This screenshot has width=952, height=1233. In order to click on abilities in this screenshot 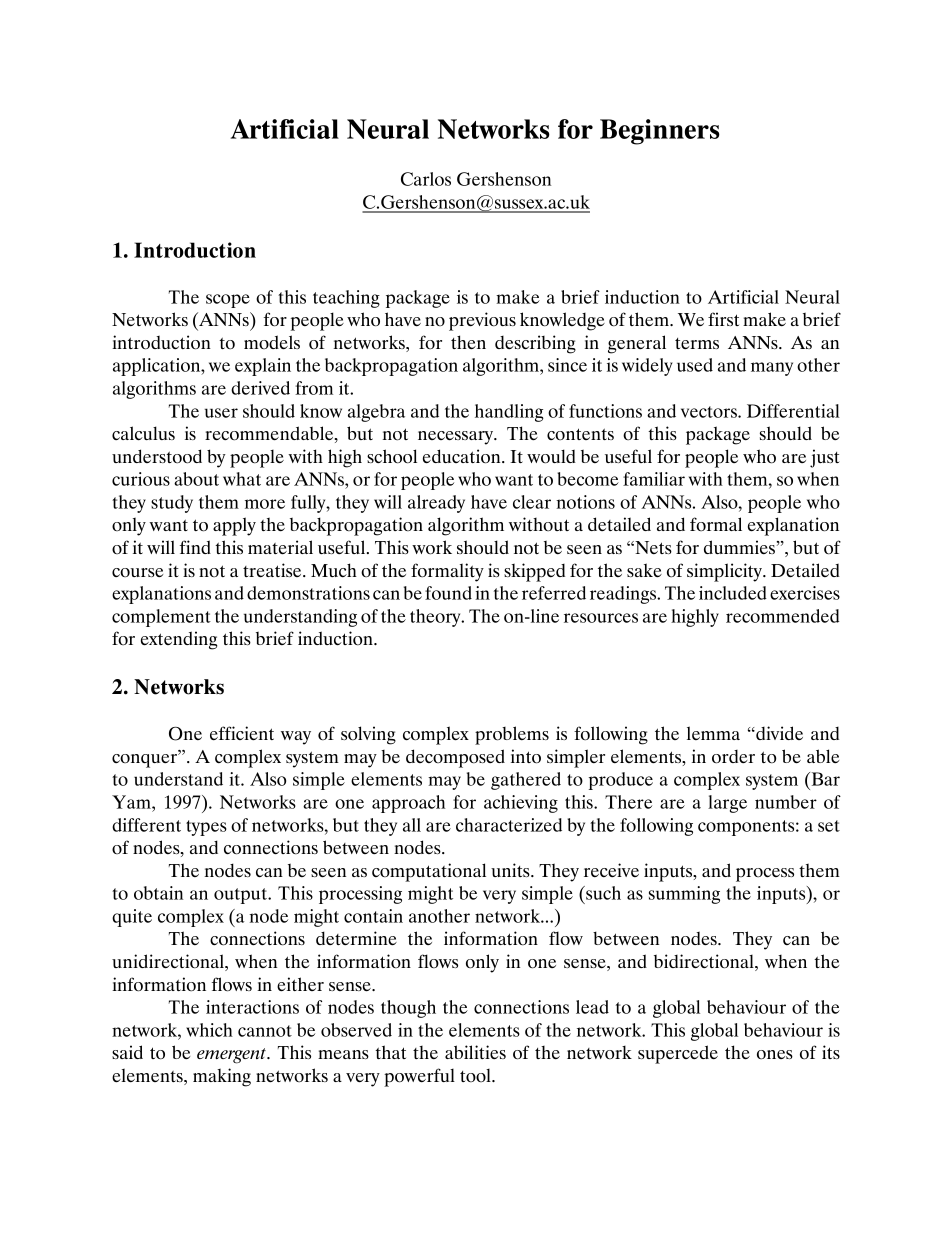, I will do `click(475, 1052)`.
